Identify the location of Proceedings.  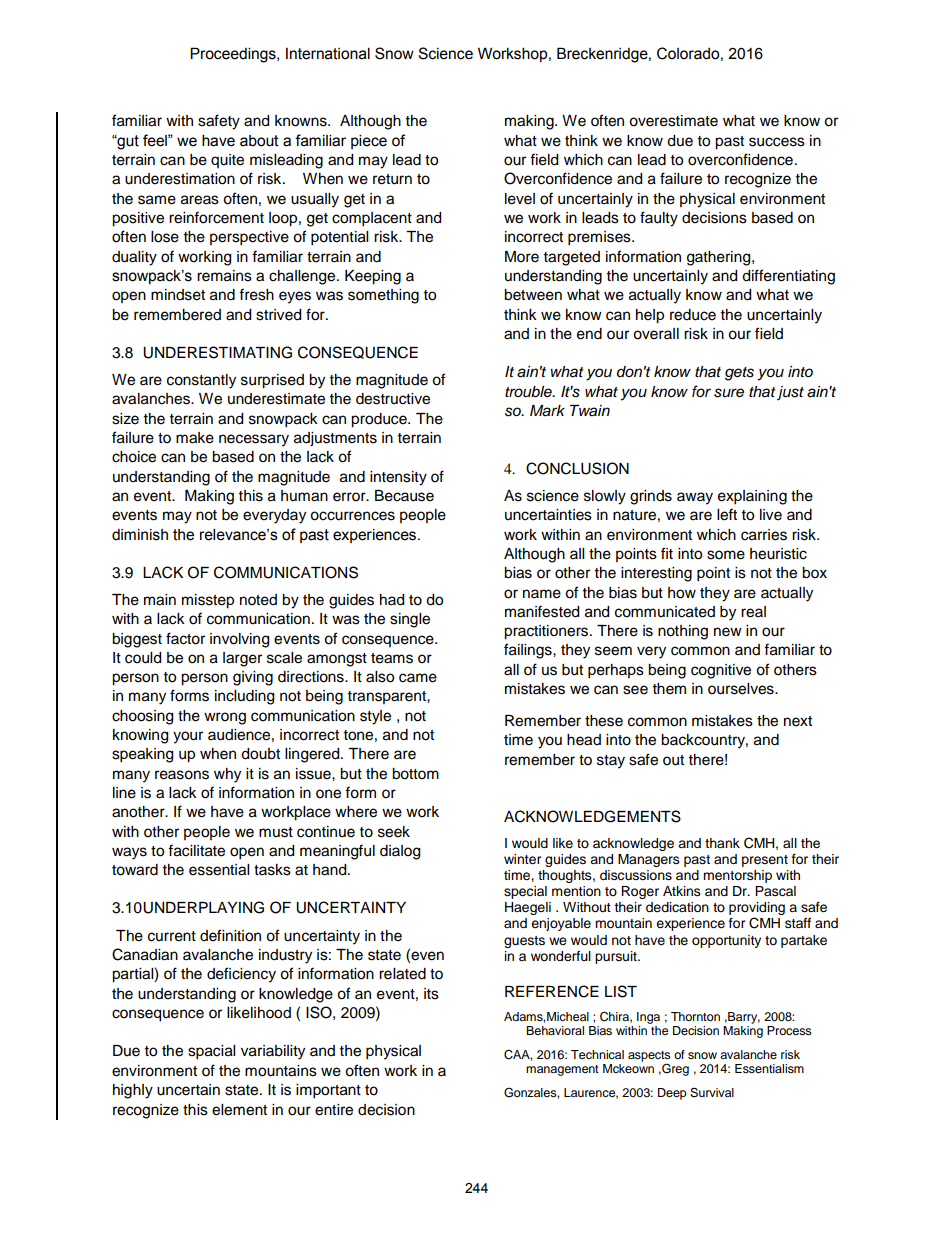
(234, 55).
